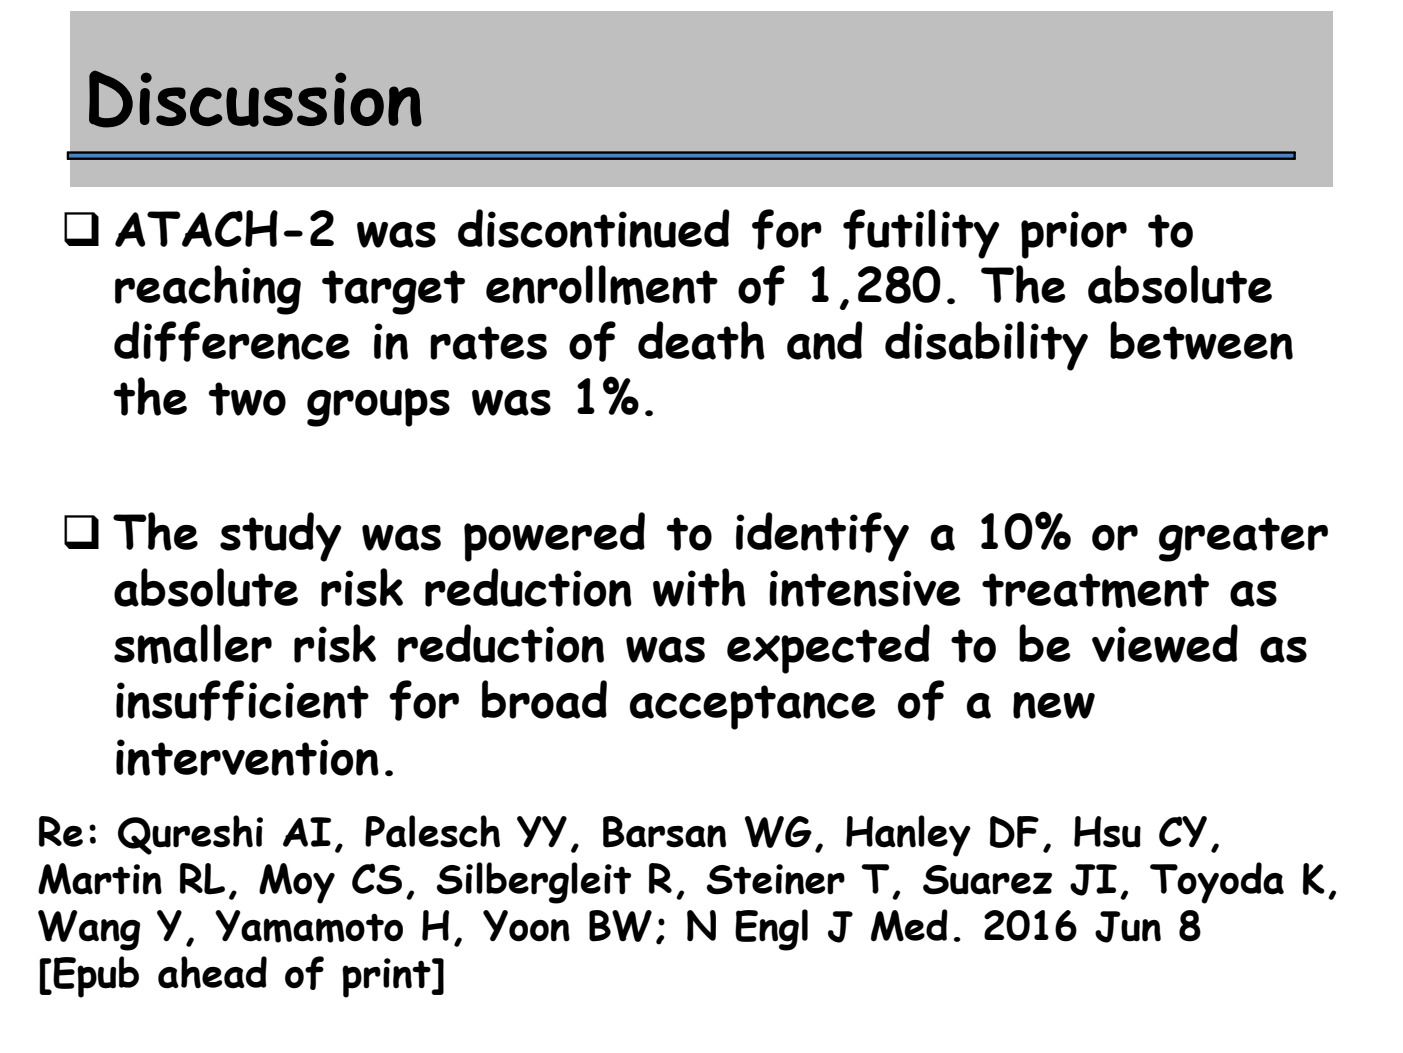 The image size is (1403, 1053). What do you see at coordinates (1201, 340) in the document?
I see `between` at bounding box center [1201, 340].
